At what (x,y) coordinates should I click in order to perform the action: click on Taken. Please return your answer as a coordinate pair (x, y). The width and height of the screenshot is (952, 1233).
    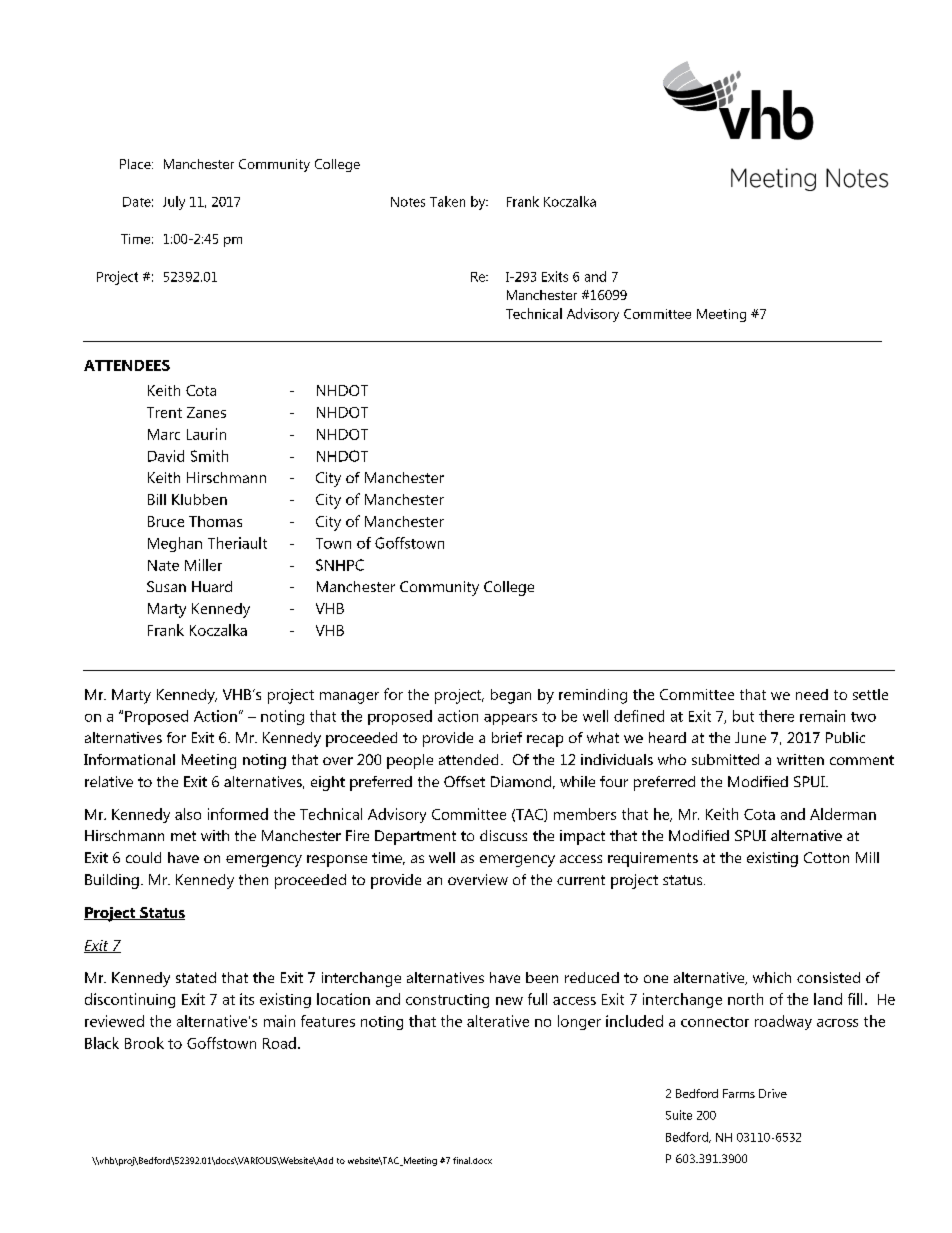
    Looking at the image, I should click on (447, 201).
